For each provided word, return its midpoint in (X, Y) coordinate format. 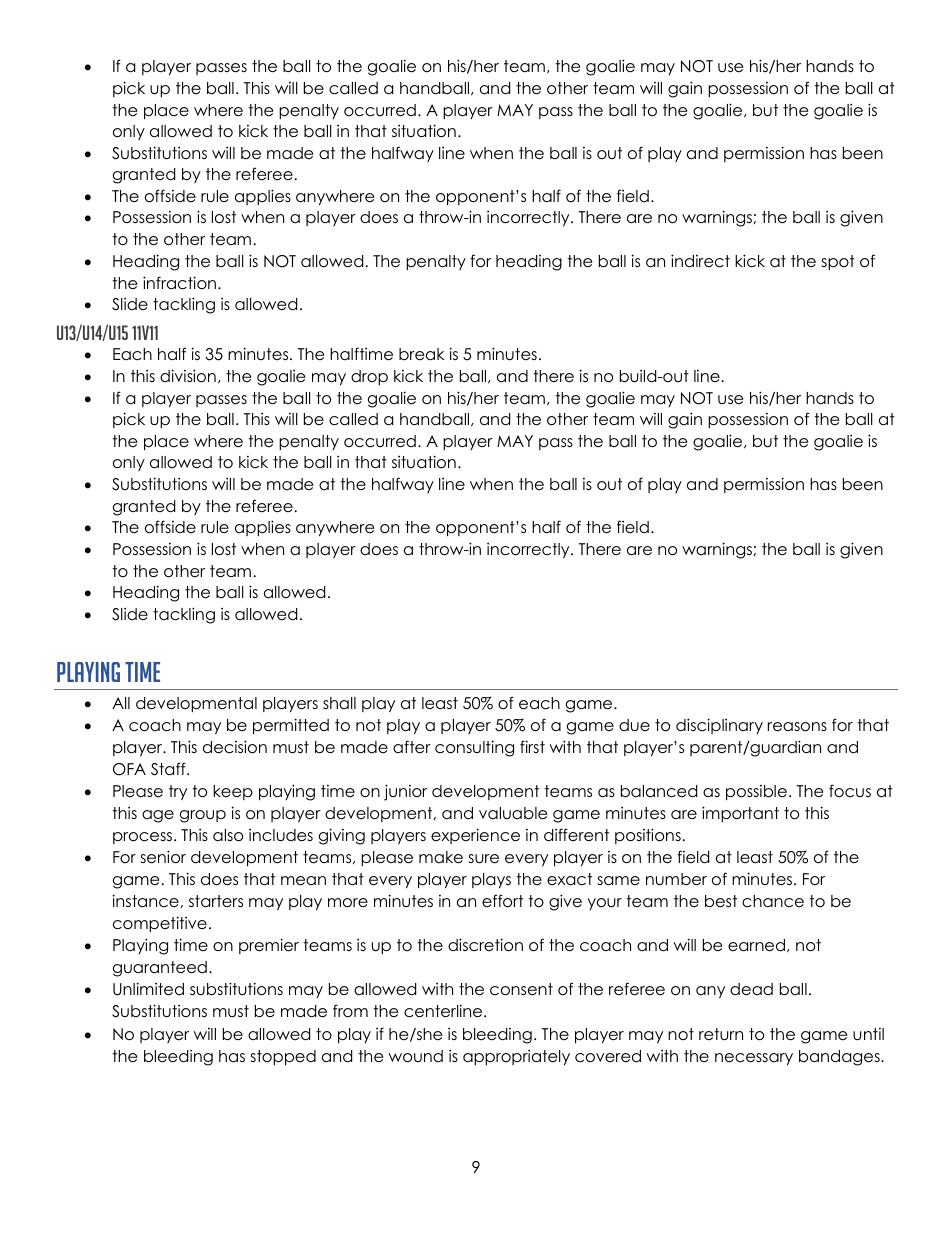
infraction (181, 283)
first (532, 746)
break (421, 354)
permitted (291, 726)
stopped (283, 1057)
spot (838, 262)
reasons (797, 727)
